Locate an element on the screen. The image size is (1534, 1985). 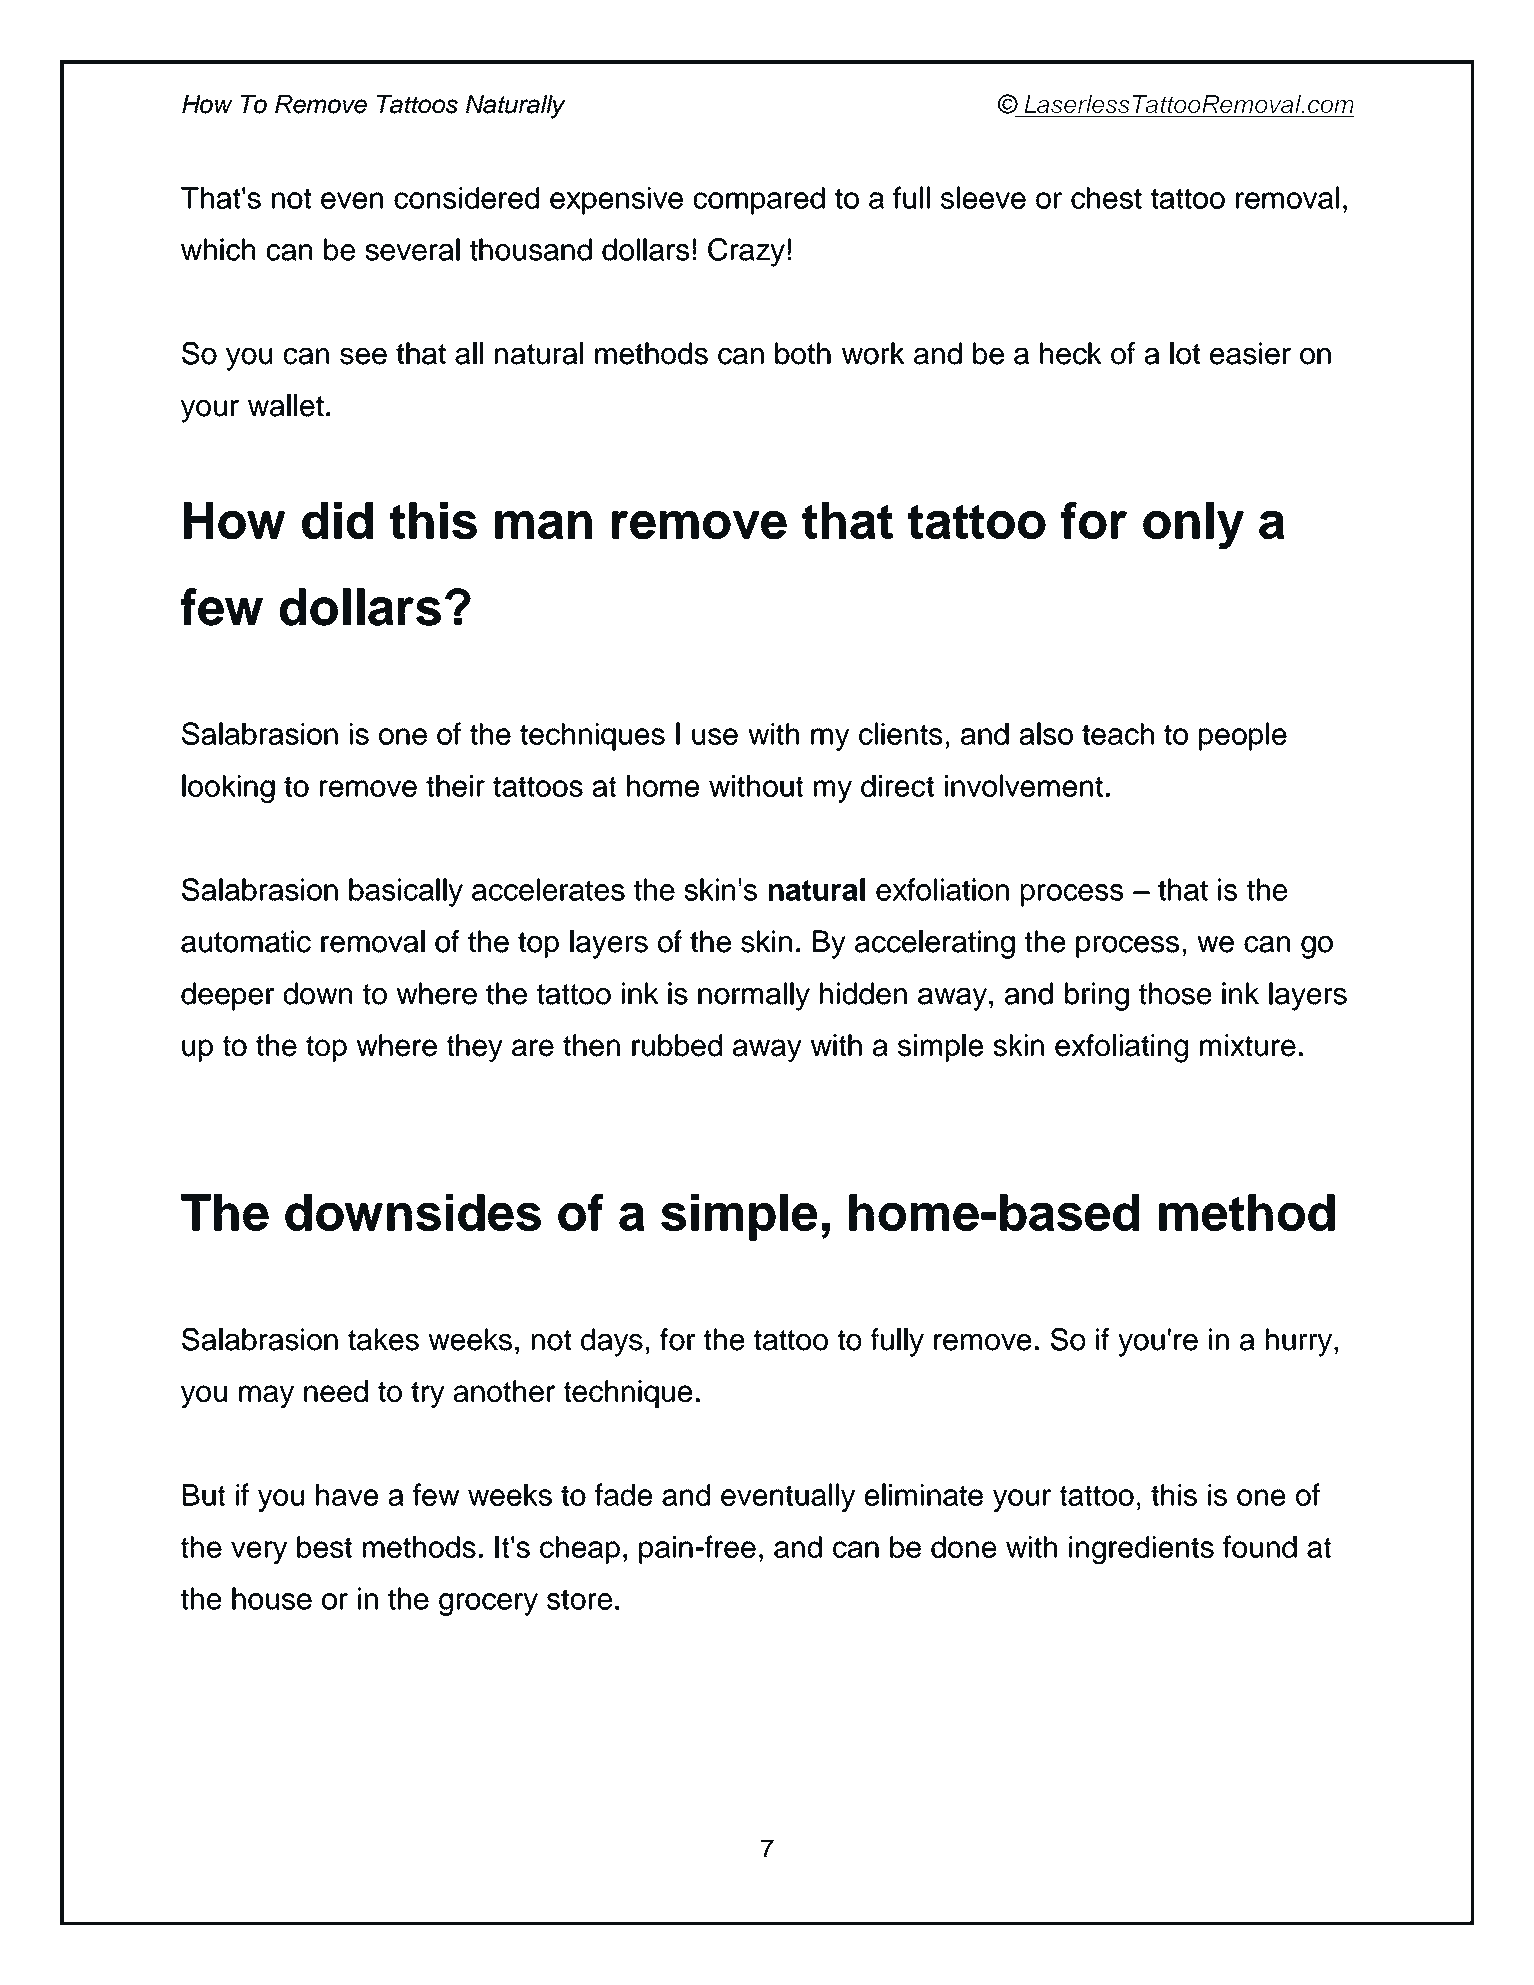
ingredients is located at coordinates (1141, 1550).
